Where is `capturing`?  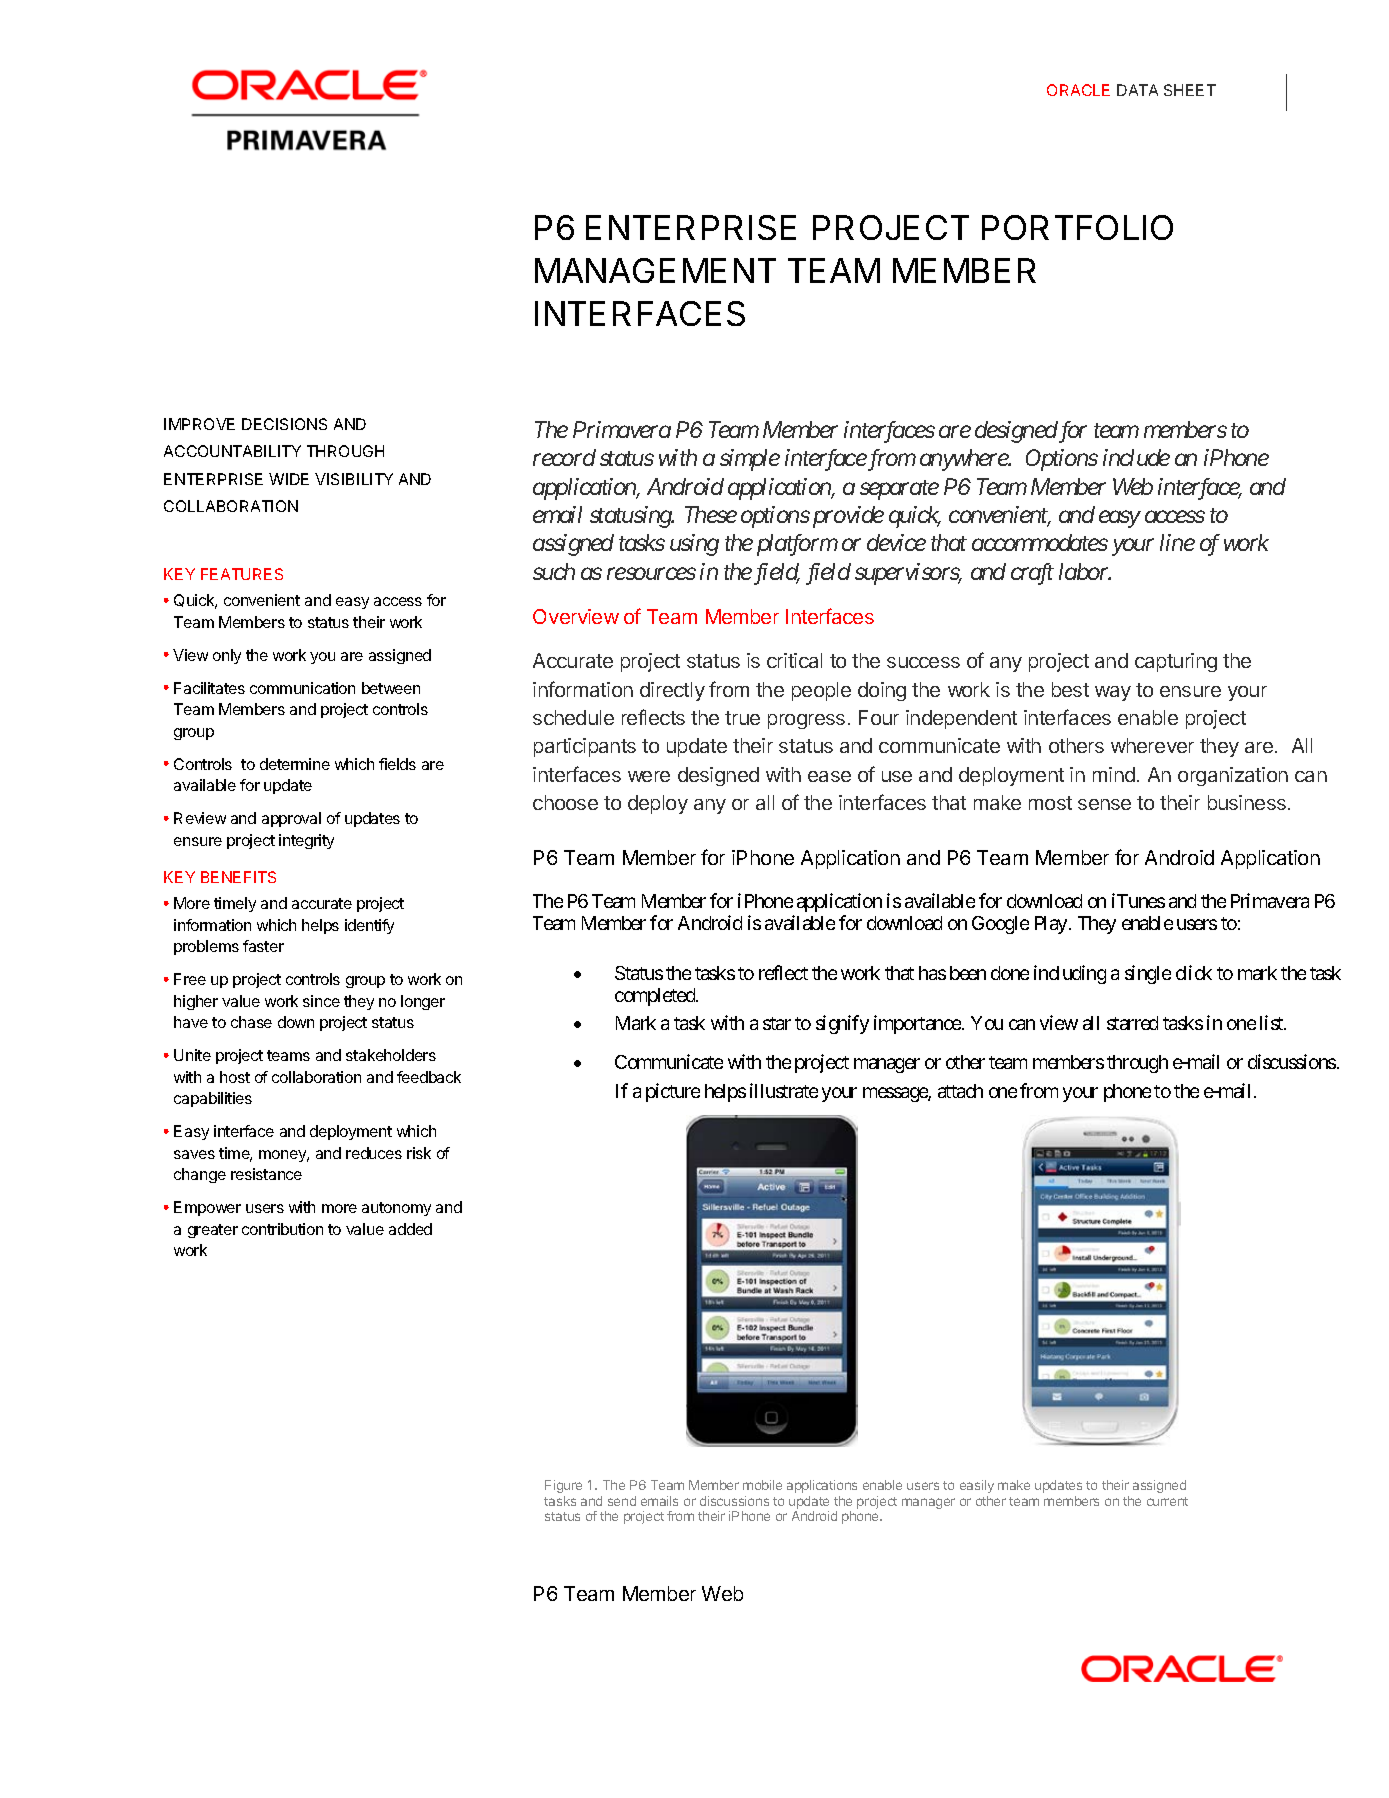 capturing is located at coordinates (1176, 662).
